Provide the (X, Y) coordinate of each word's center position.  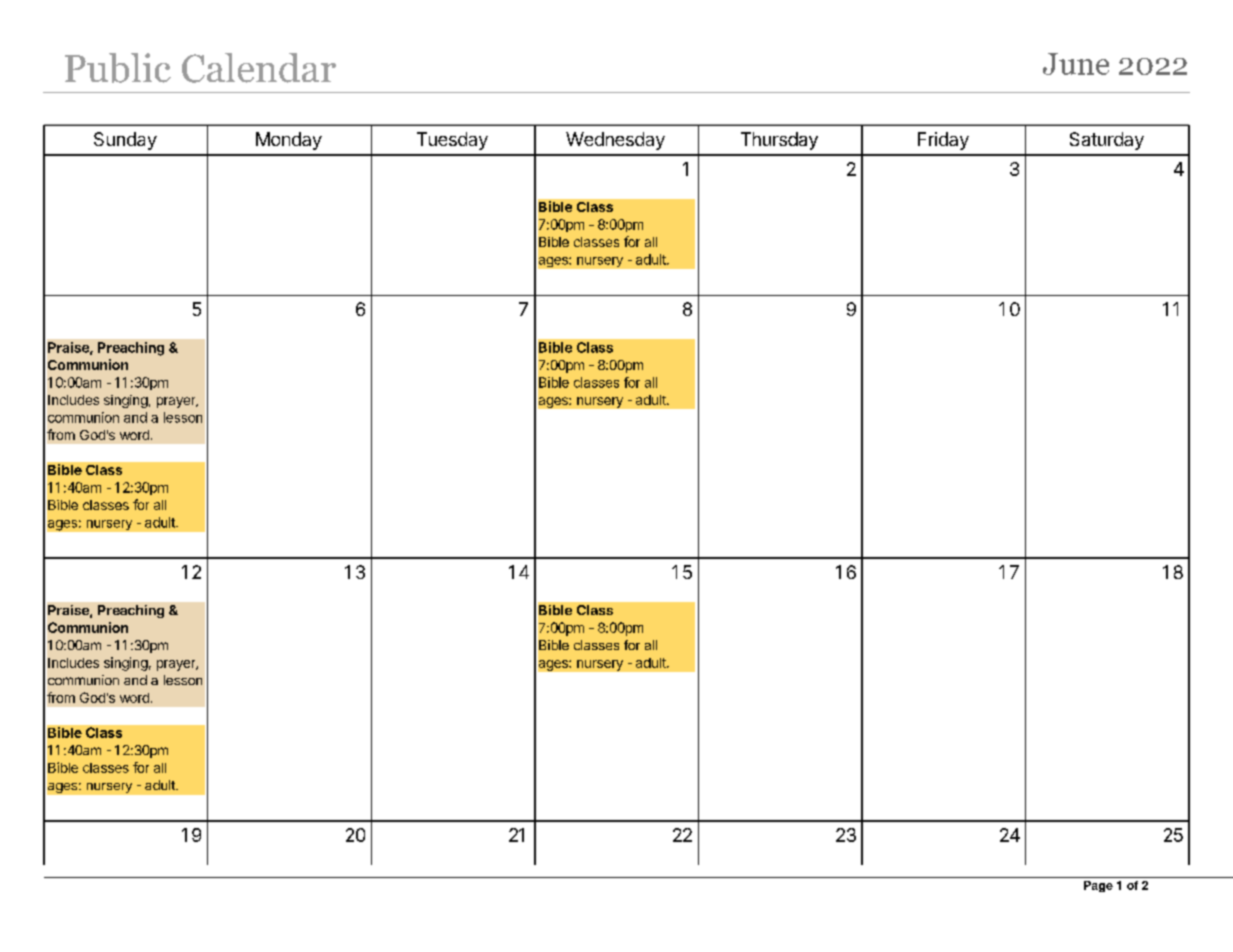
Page (1098, 886)
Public (118, 68)
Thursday (779, 141)
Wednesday (615, 141)
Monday (289, 141)
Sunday (125, 141)
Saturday (1107, 141)
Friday (943, 141)
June (1076, 64)
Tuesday (452, 141)
